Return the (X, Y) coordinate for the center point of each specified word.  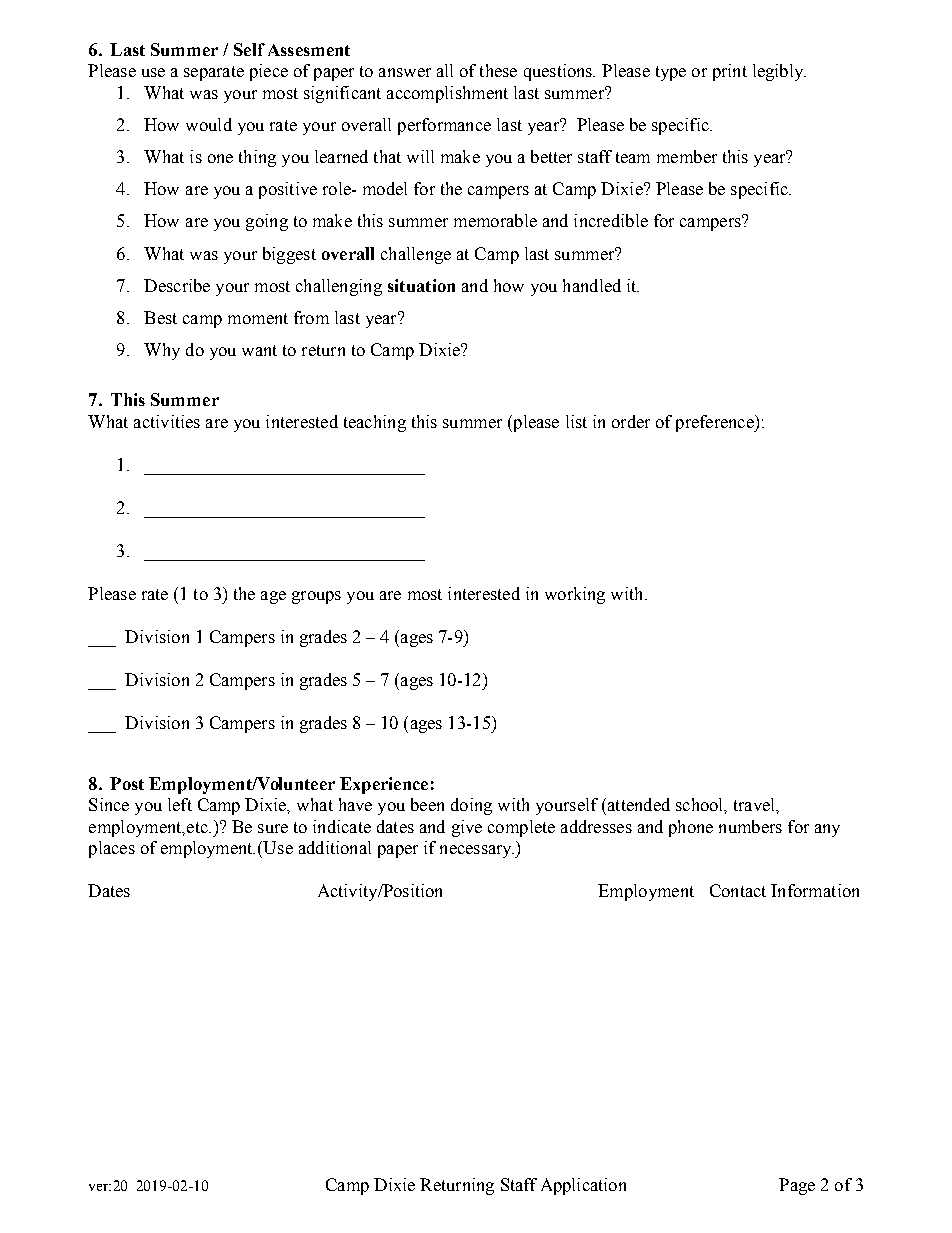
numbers (750, 826)
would (209, 124)
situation (421, 285)
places (112, 849)
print (730, 72)
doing (471, 806)
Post (127, 783)
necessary (477, 851)
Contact (738, 890)
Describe (177, 285)
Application (583, 1186)
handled (592, 285)
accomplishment (447, 94)
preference (716, 423)
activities (167, 421)
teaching (375, 423)
